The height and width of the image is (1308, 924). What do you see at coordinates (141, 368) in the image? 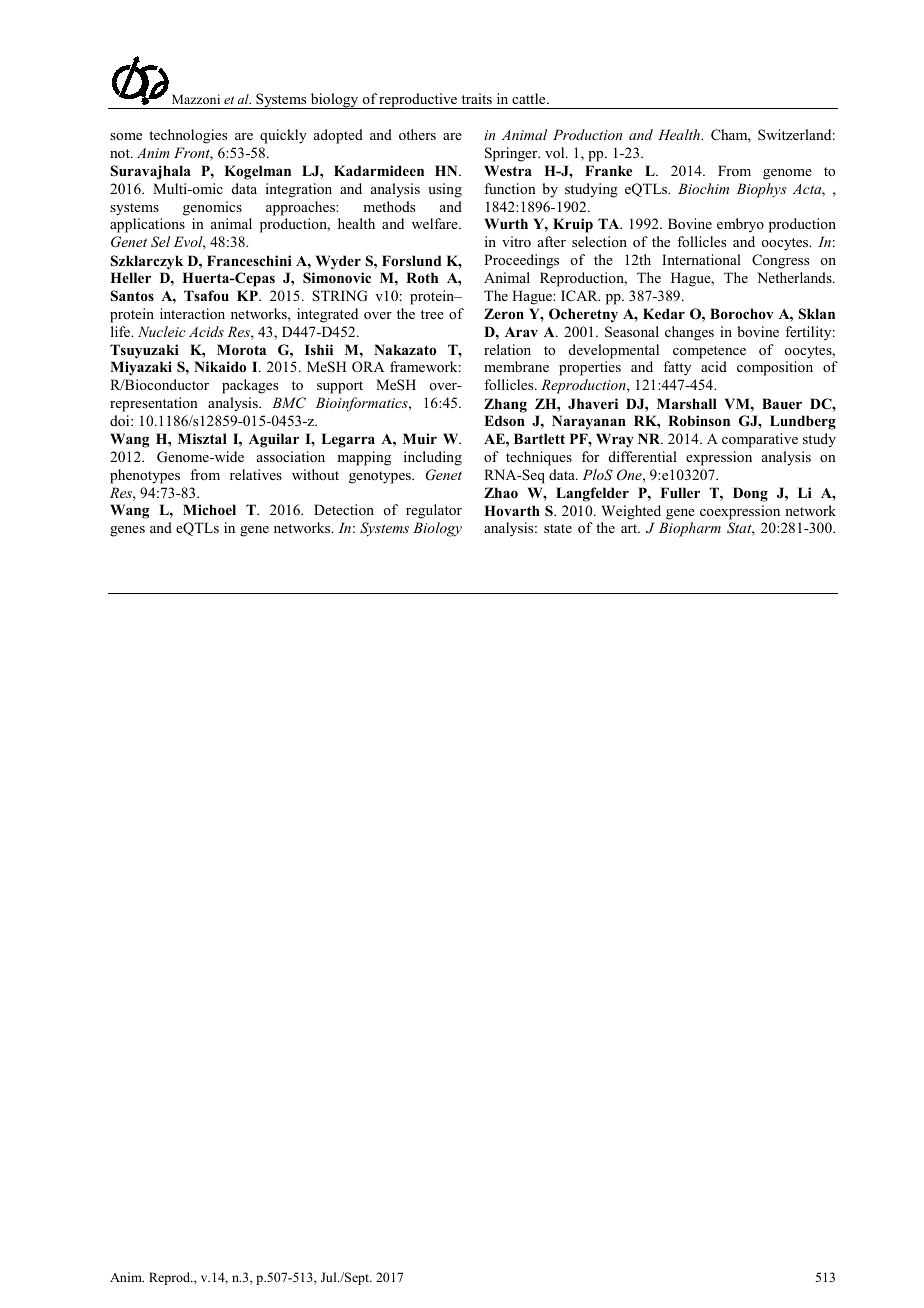
I see `Miyazaki` at bounding box center [141, 368].
